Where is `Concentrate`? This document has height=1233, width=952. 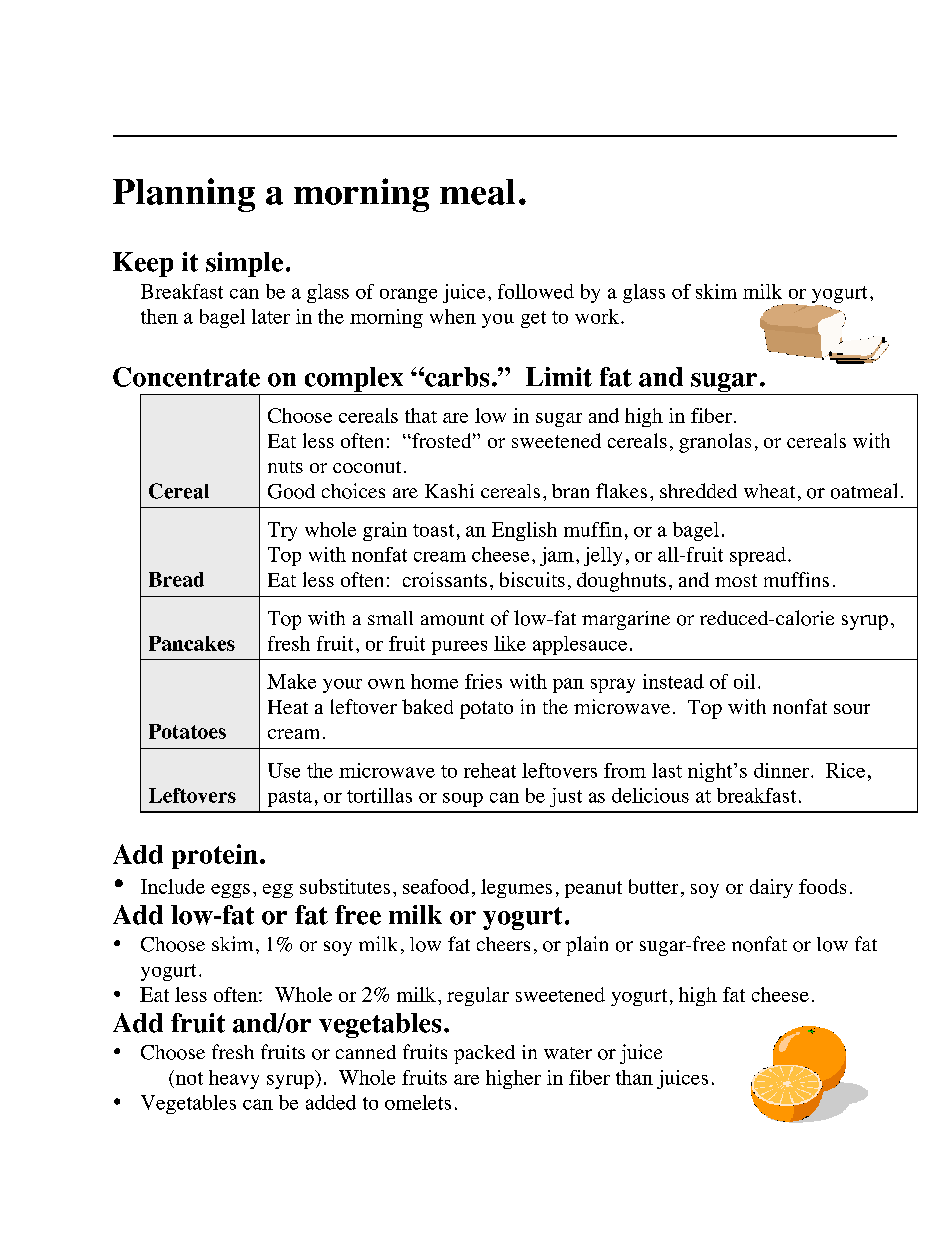
Concentrate is located at coordinates (186, 377).
